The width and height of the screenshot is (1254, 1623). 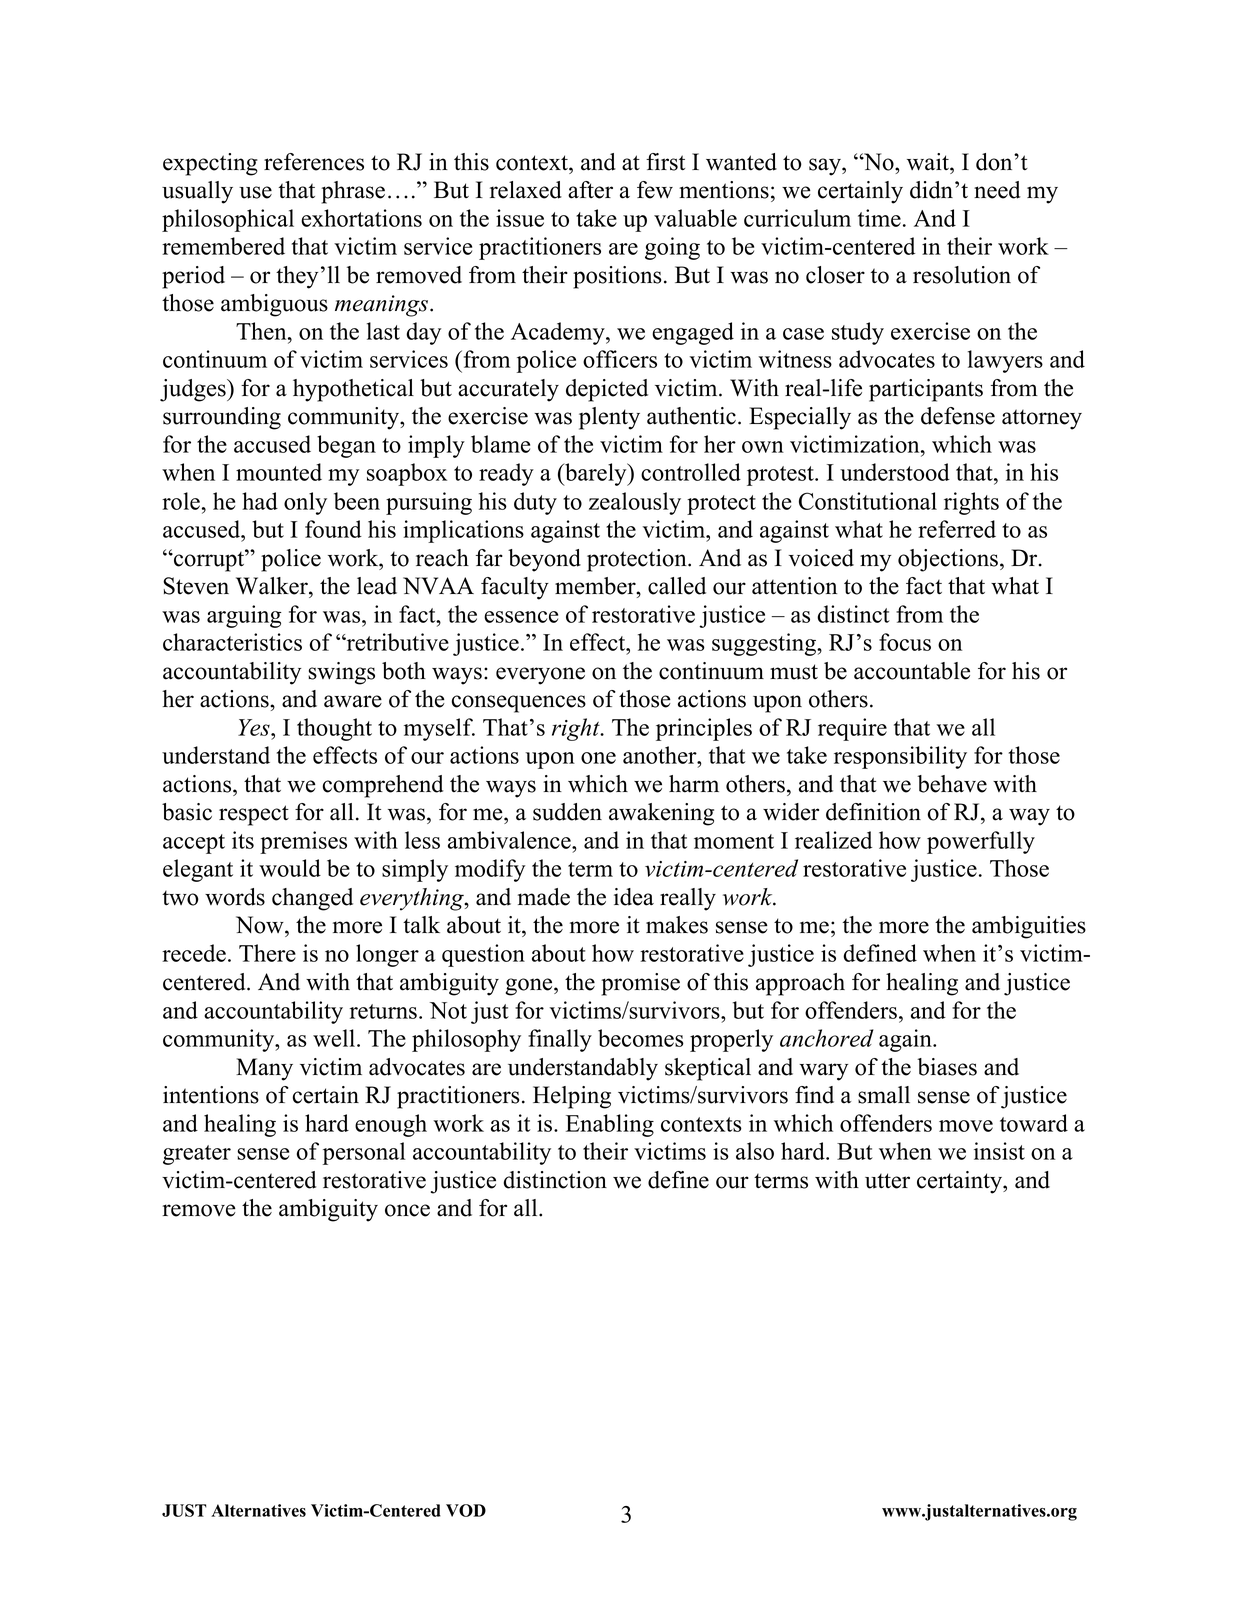 I want to click on powerfully, so click(x=981, y=842).
